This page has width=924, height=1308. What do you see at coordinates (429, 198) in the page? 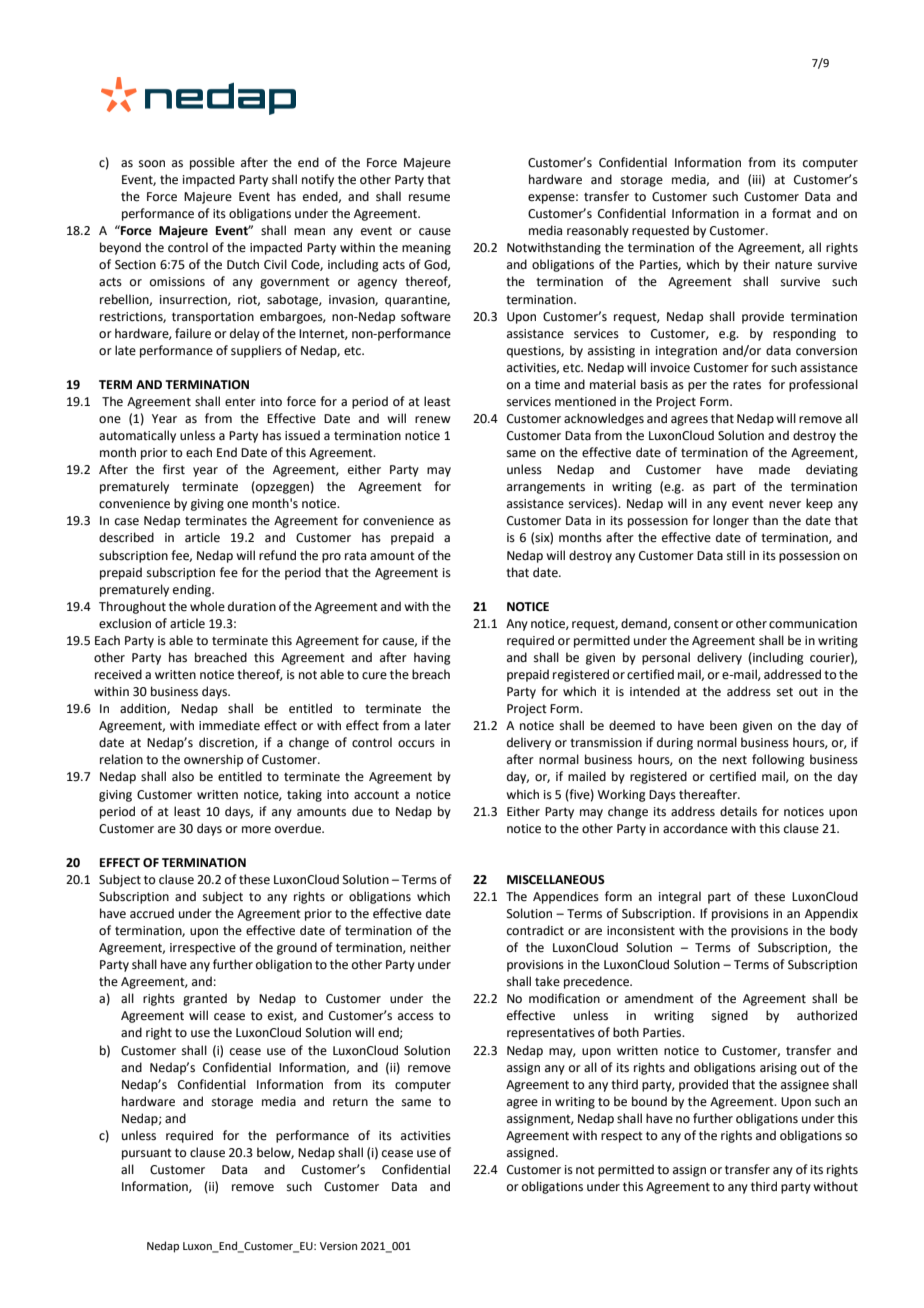
I see `resume` at bounding box center [429, 198].
